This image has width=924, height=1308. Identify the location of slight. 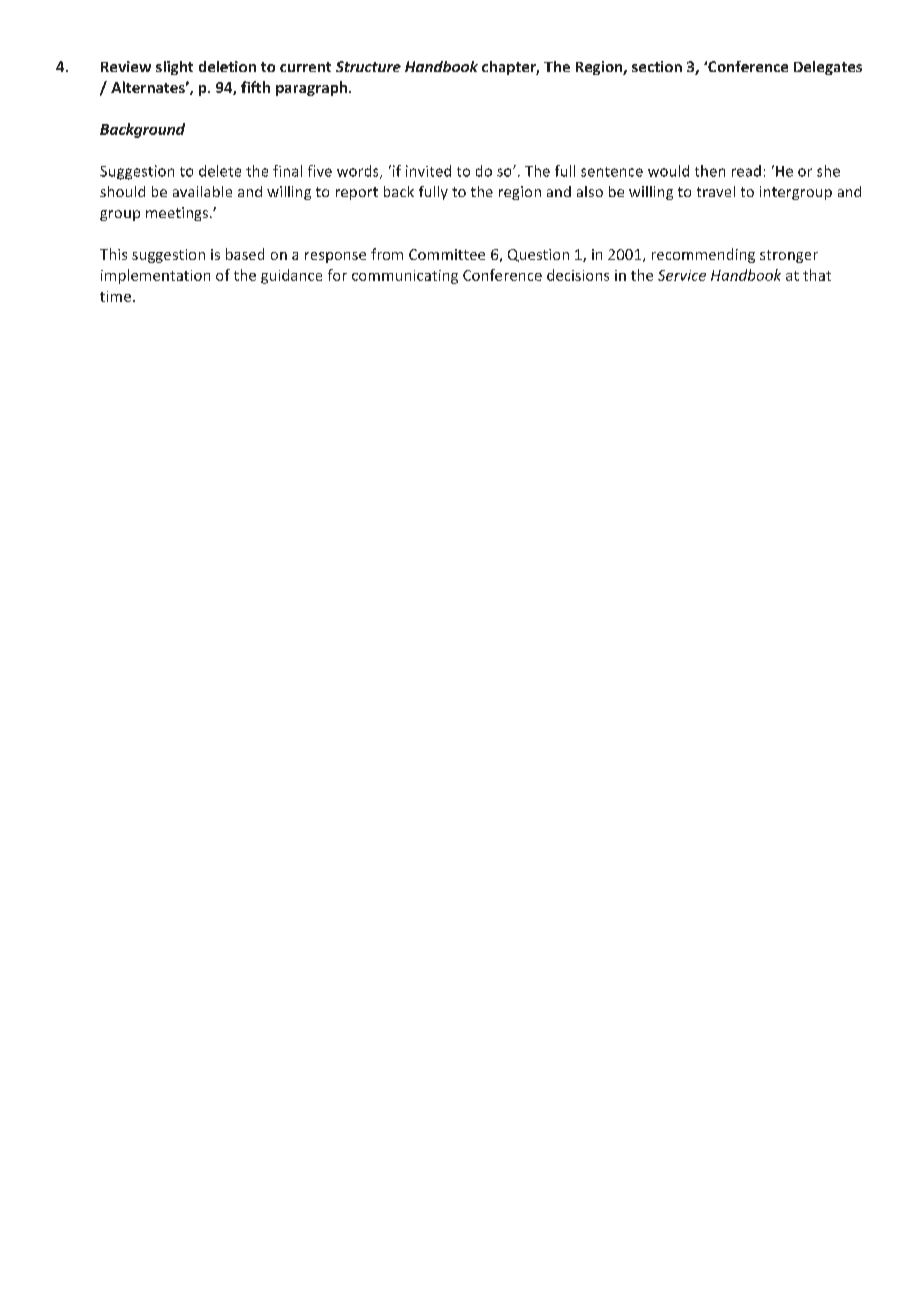
(174, 68).
